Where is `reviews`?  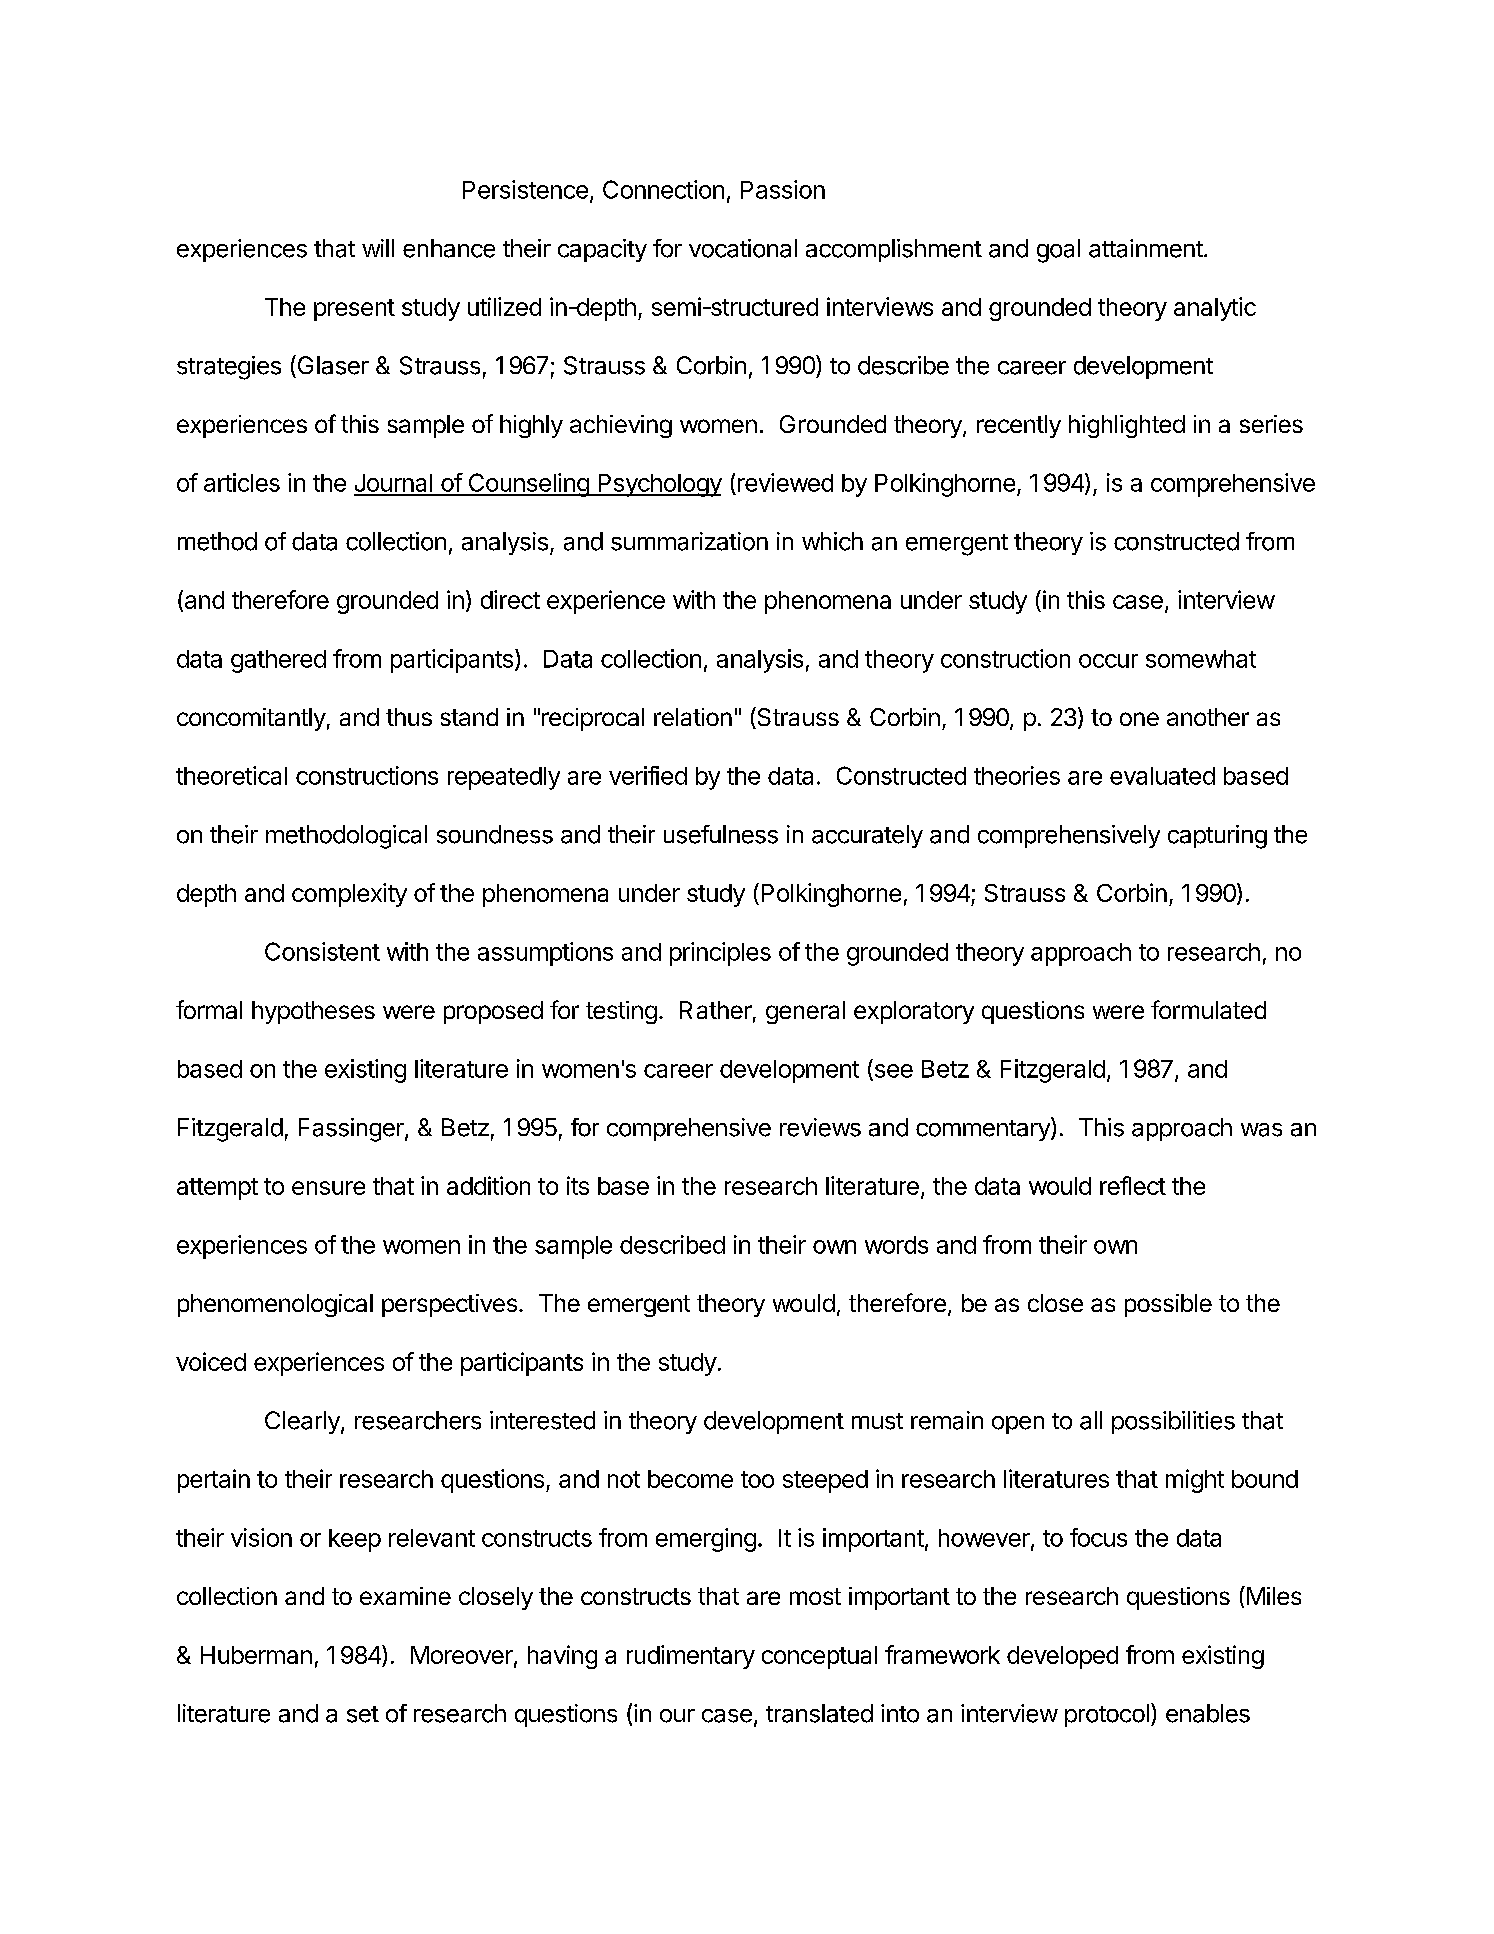 reviews is located at coordinates (820, 1127).
